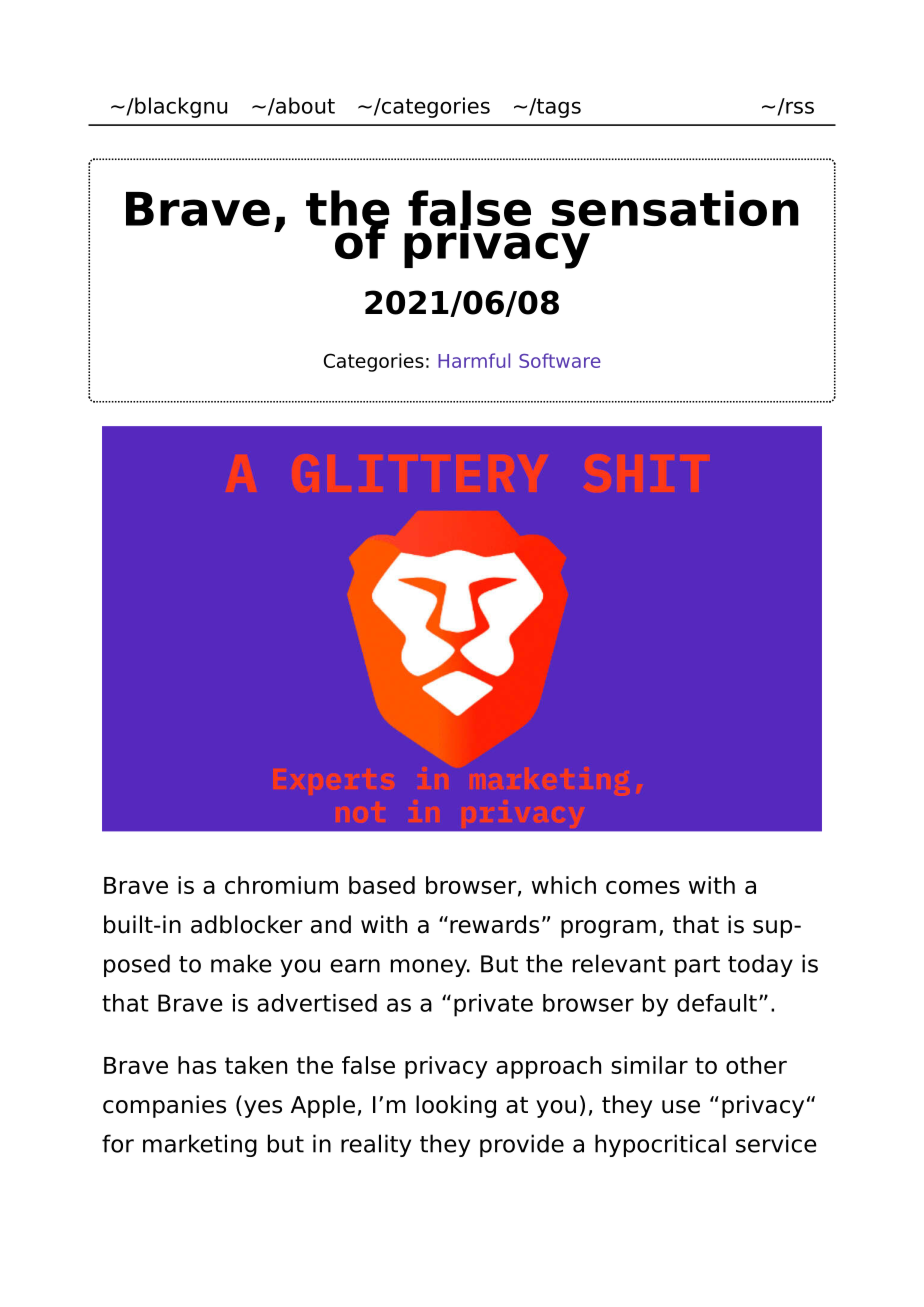 Image resolution: width=924 pixels, height=1307 pixels. What do you see at coordinates (564, 885) in the page?
I see `which` at bounding box center [564, 885].
